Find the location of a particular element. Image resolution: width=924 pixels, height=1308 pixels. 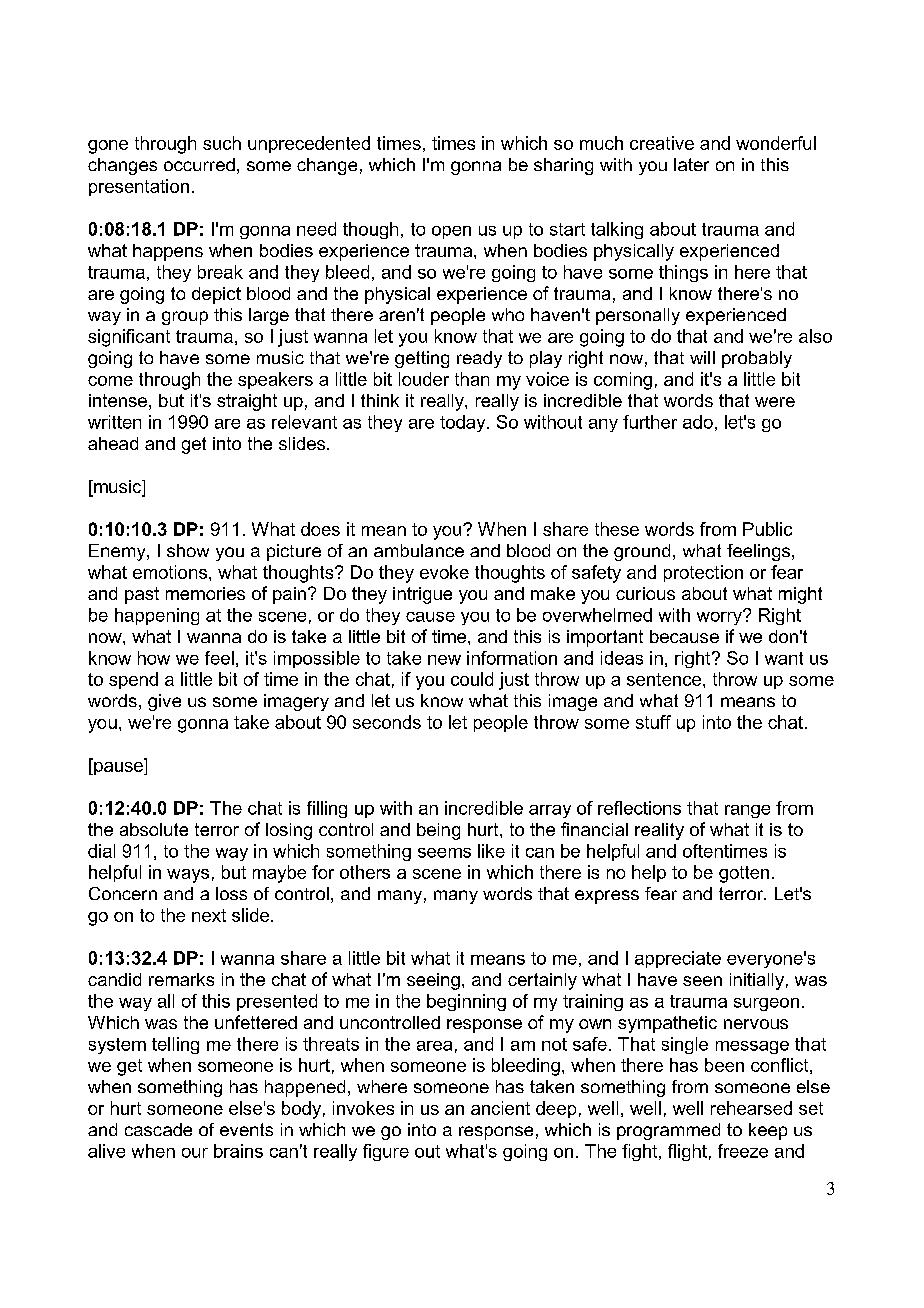

open is located at coordinates (451, 232).
